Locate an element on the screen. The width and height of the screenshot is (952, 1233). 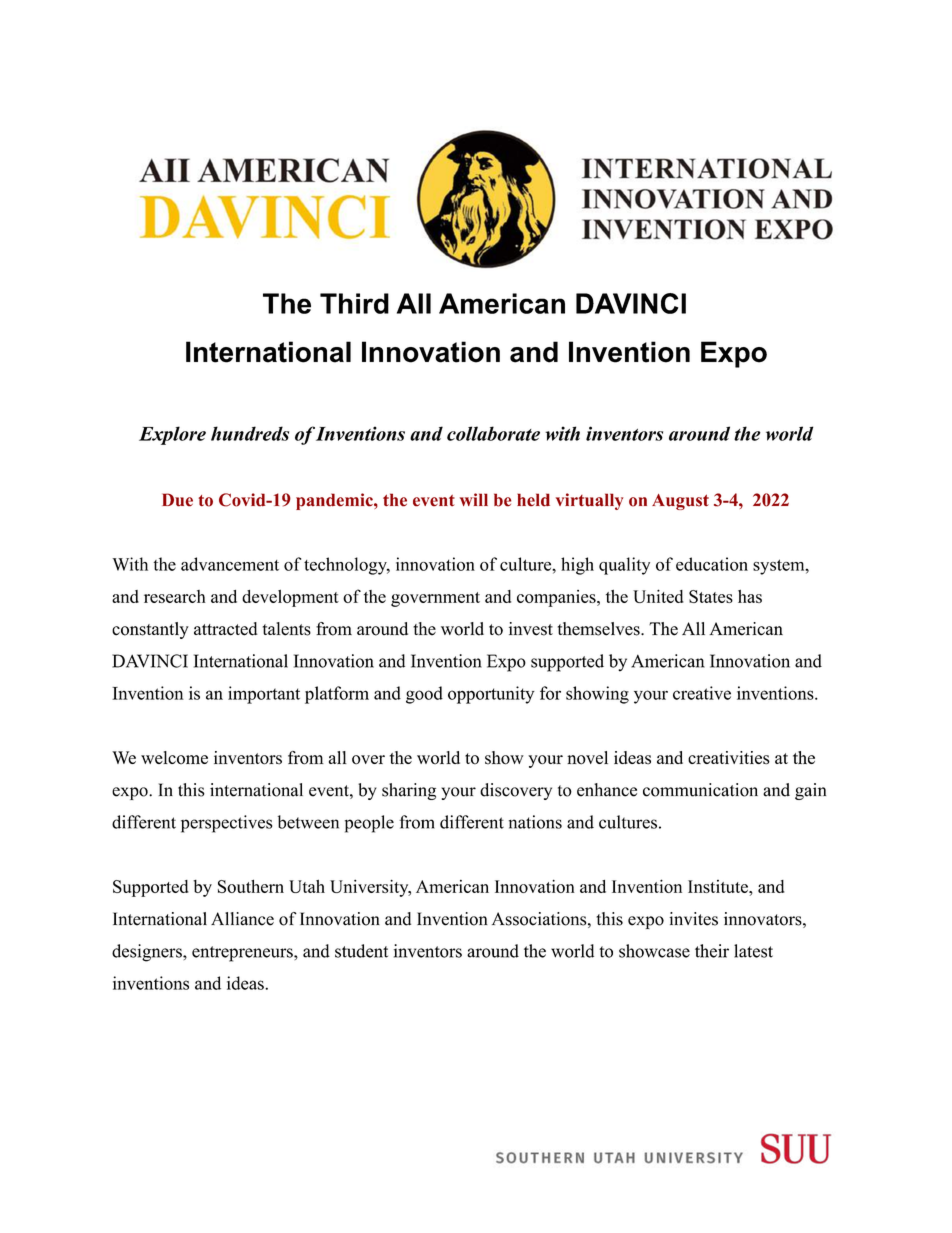
Third is located at coordinates (354, 303).
